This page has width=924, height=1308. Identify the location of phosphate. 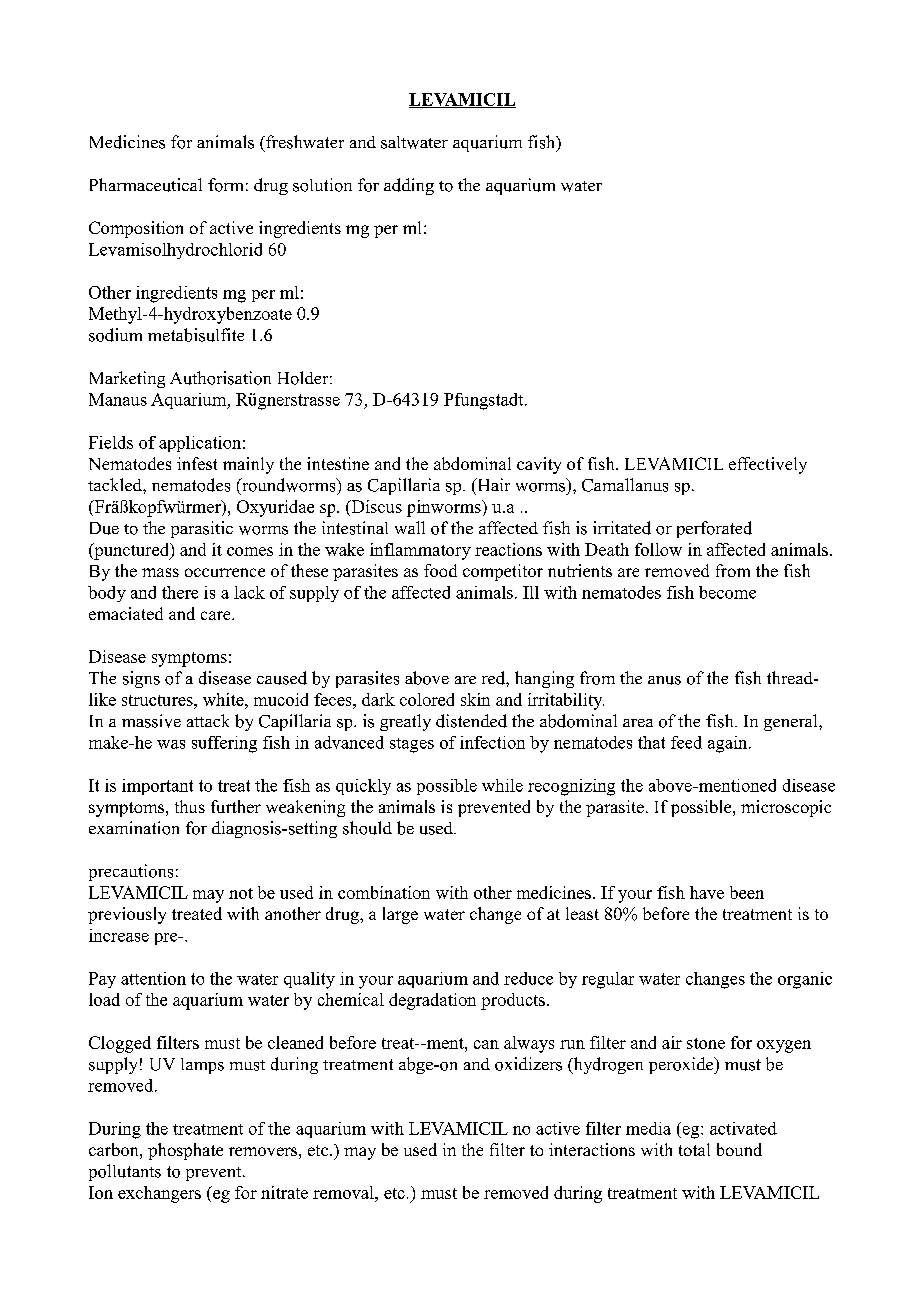
(185, 1151).
